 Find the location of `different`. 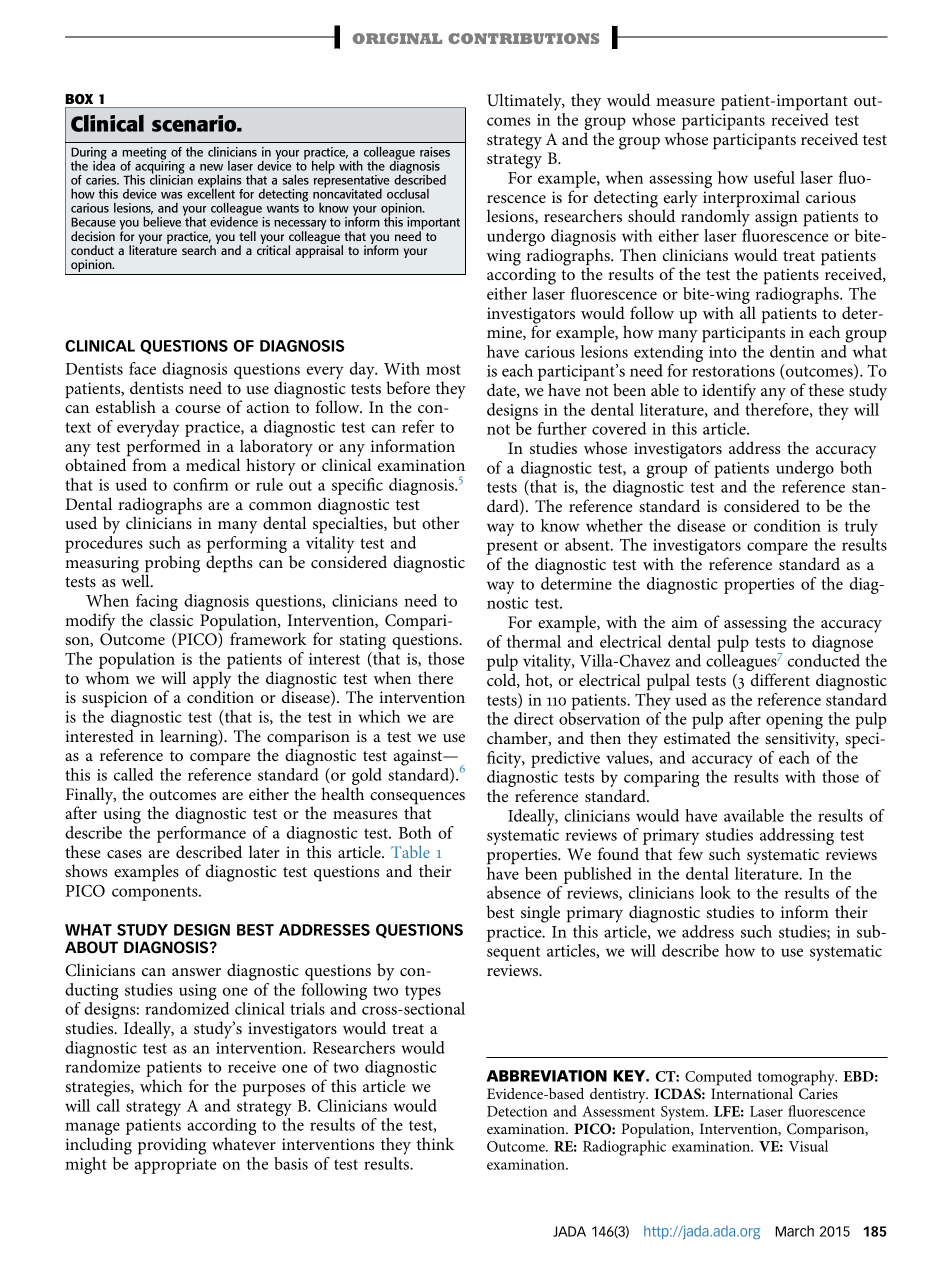

different is located at coordinates (780, 679).
